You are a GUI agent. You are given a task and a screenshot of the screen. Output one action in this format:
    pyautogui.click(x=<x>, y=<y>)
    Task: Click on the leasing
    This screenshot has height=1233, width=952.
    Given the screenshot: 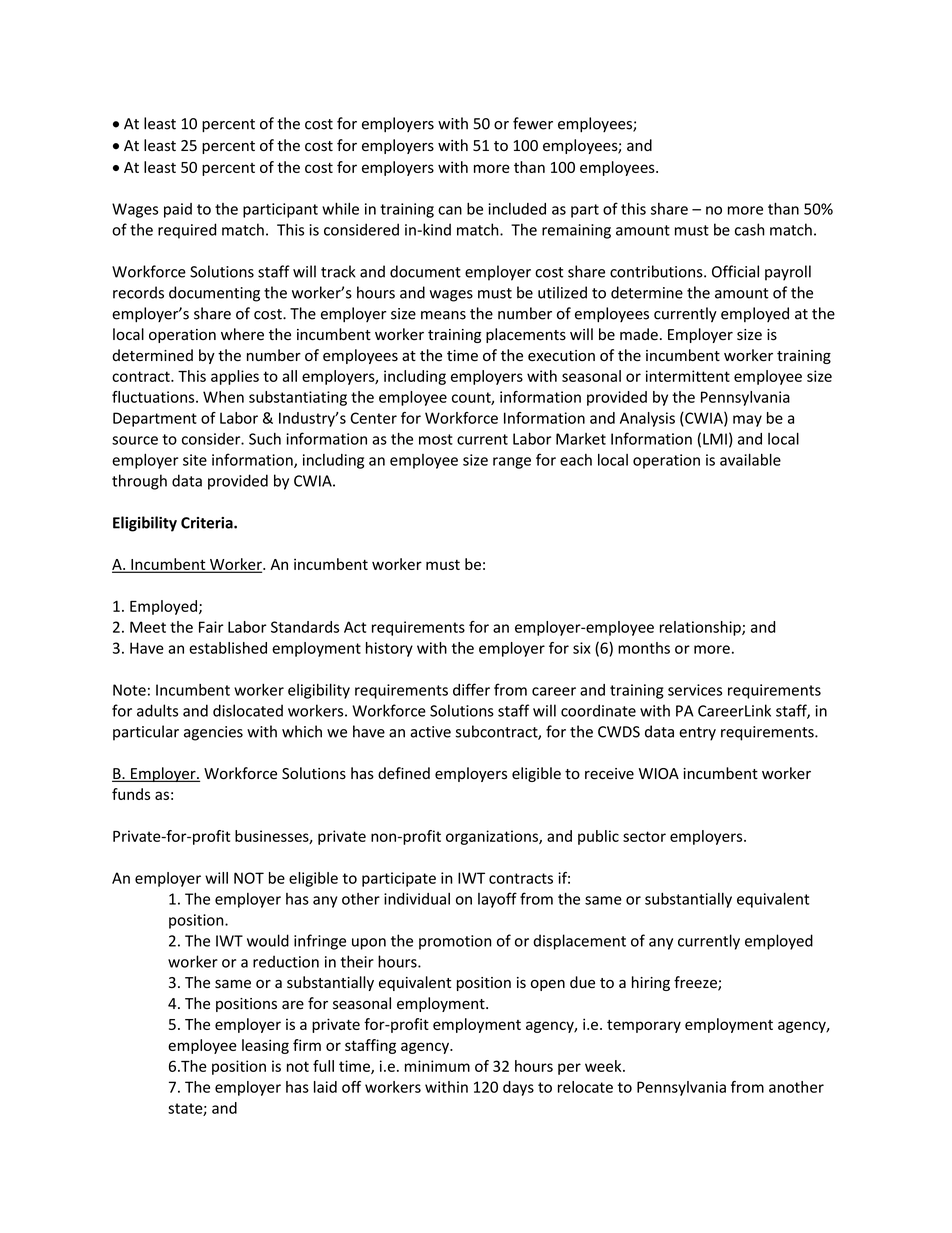 What is the action you would take?
    pyautogui.click(x=265, y=1046)
